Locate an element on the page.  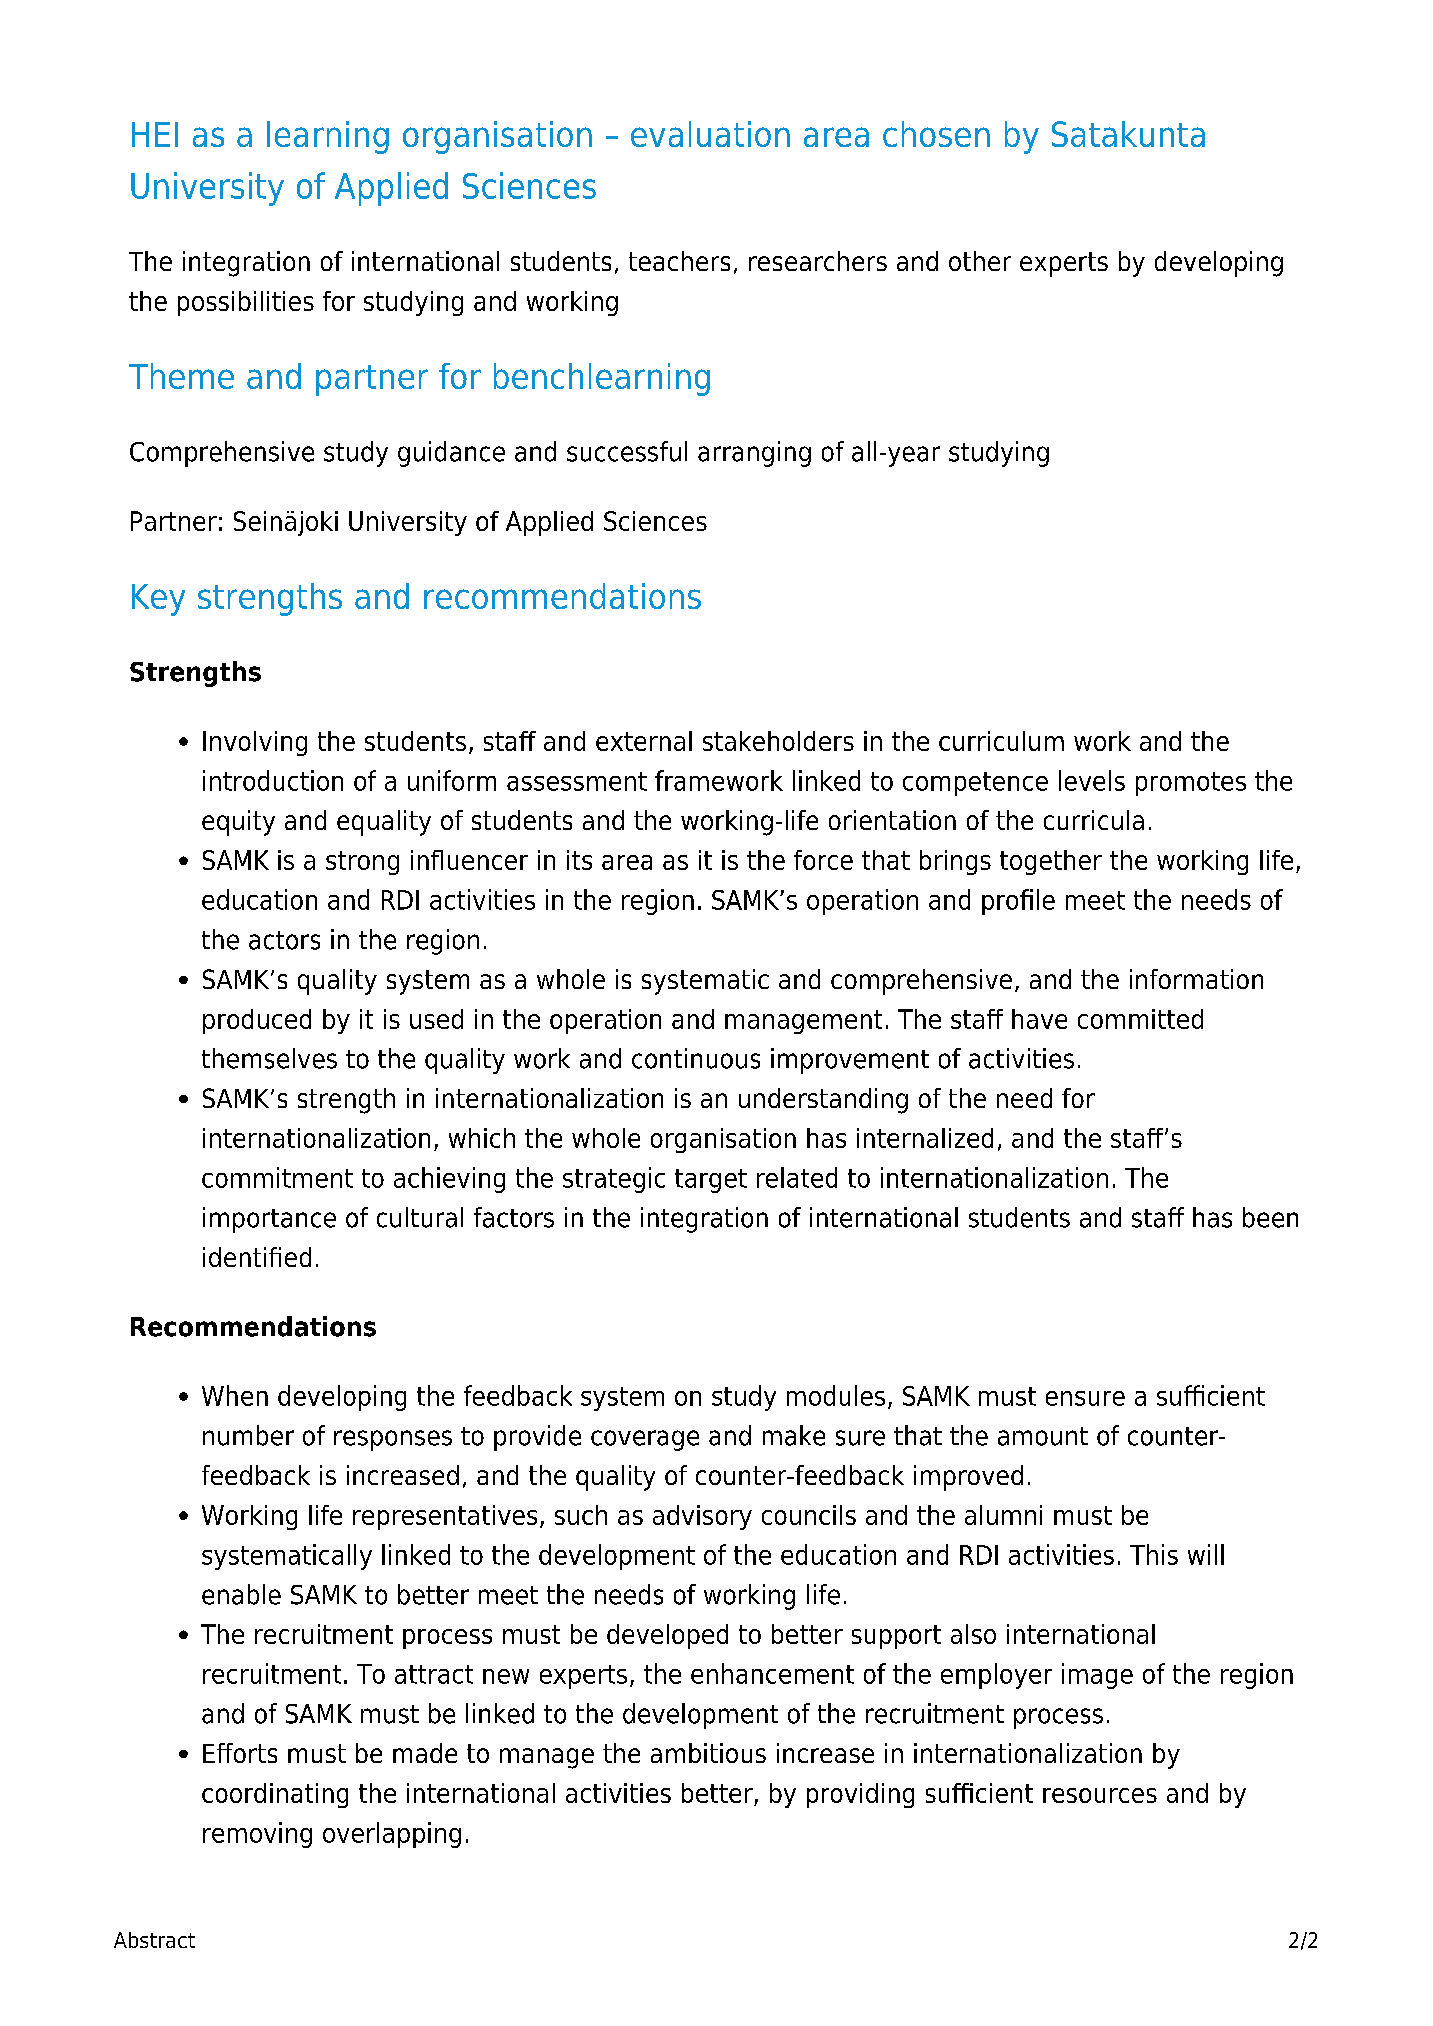
ambitious is located at coordinates (708, 1753).
